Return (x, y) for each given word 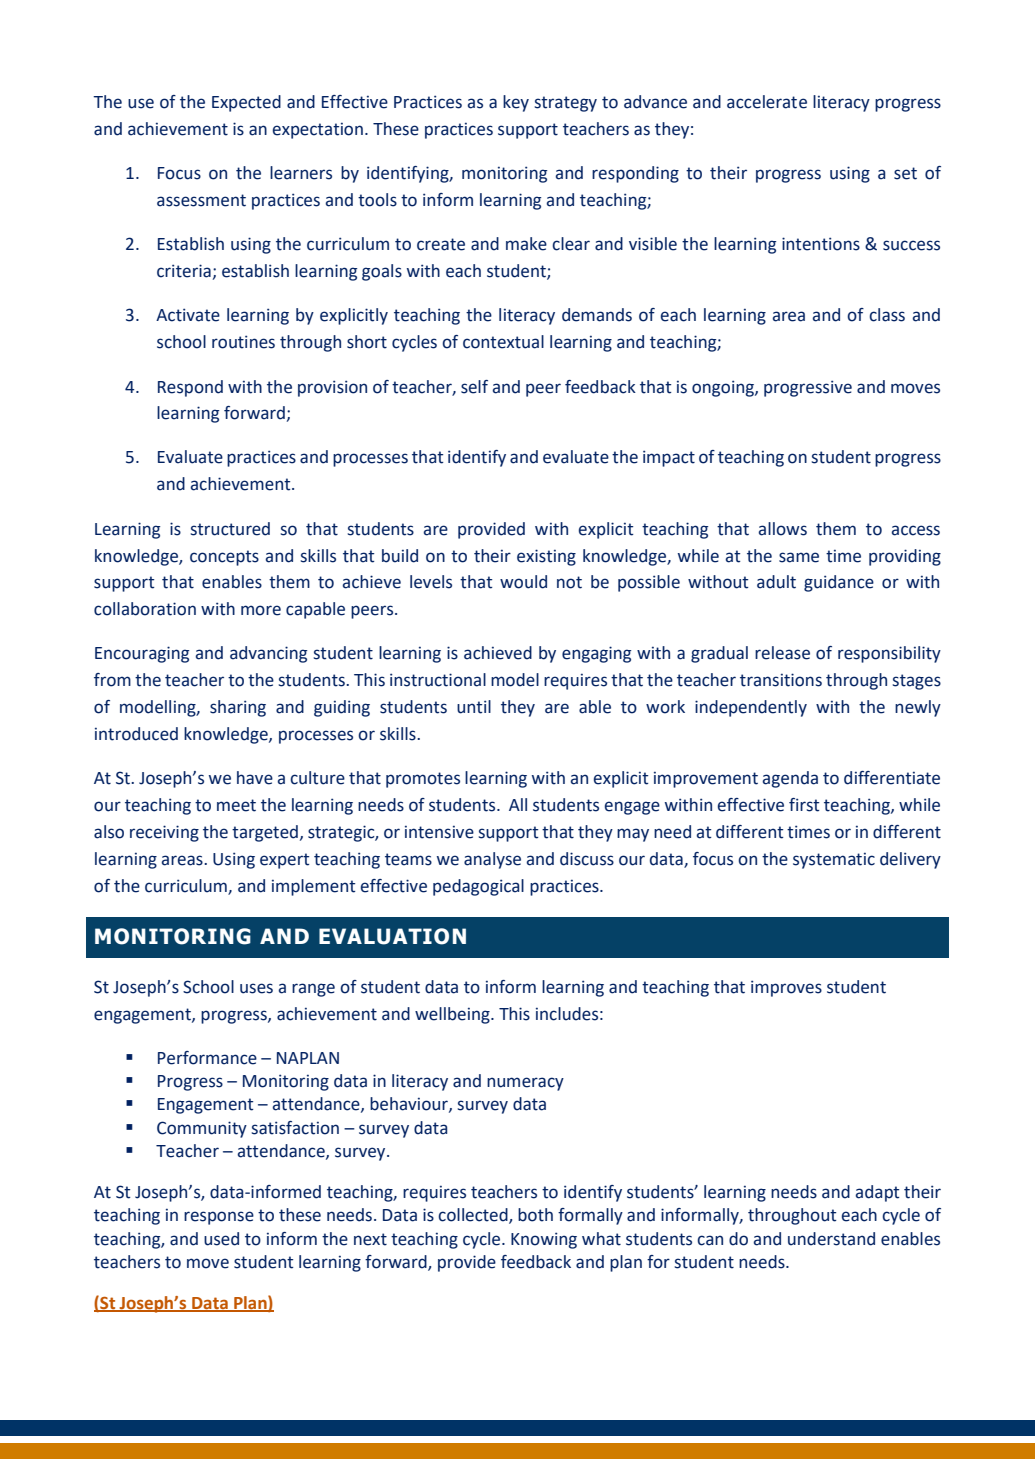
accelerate (767, 102)
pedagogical (478, 887)
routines (243, 342)
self (474, 387)
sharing (238, 708)
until (474, 707)
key (516, 103)
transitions (781, 680)
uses (256, 988)
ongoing (724, 388)
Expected (246, 103)
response (219, 1218)
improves (786, 988)
